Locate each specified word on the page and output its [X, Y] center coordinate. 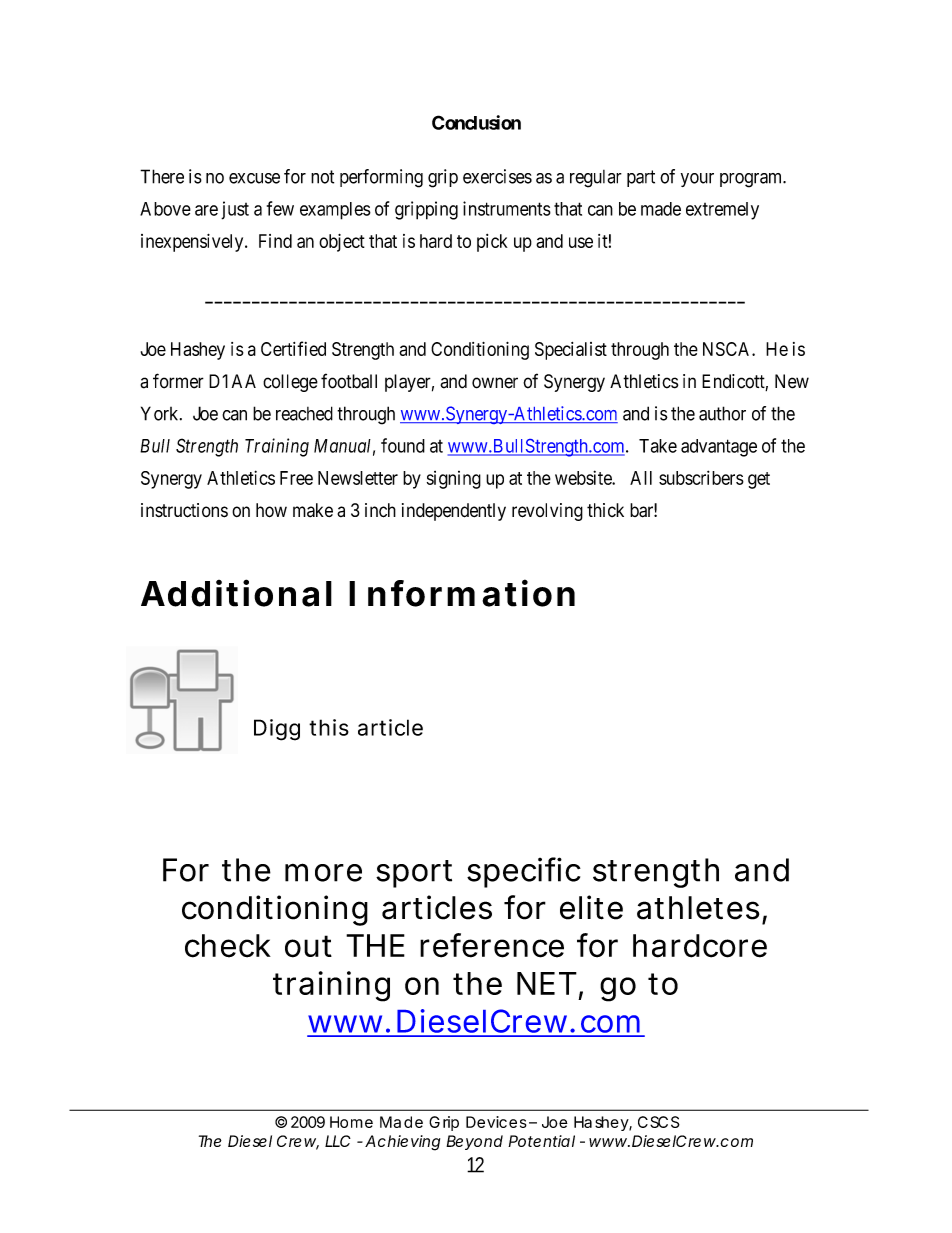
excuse [254, 178]
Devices [496, 1122]
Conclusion [476, 122]
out [308, 946]
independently [454, 512]
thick [605, 510]
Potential [541, 1141]
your [697, 180]
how [271, 510]
